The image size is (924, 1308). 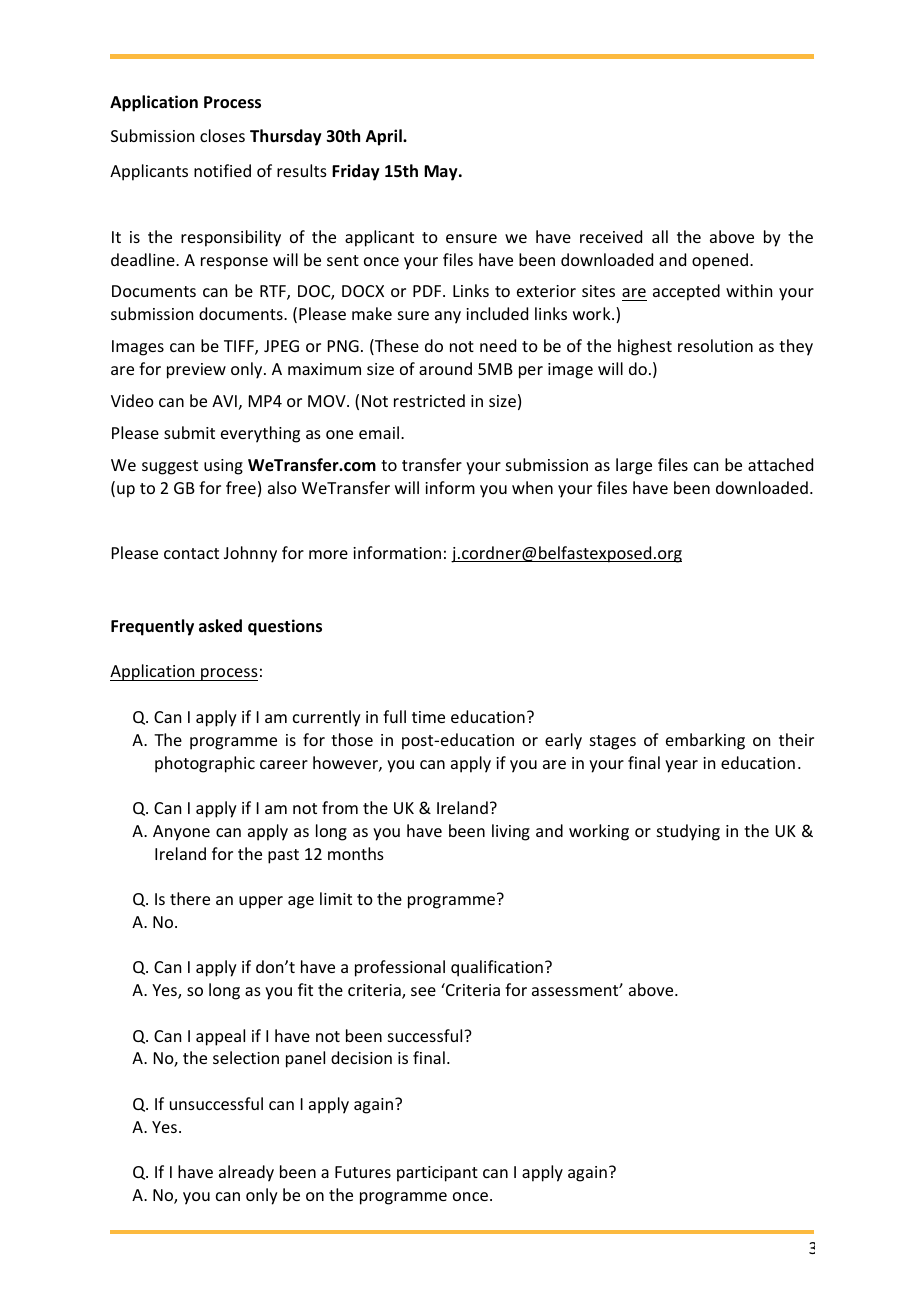 What do you see at coordinates (222, 170) in the screenshot?
I see `notified` at bounding box center [222, 170].
